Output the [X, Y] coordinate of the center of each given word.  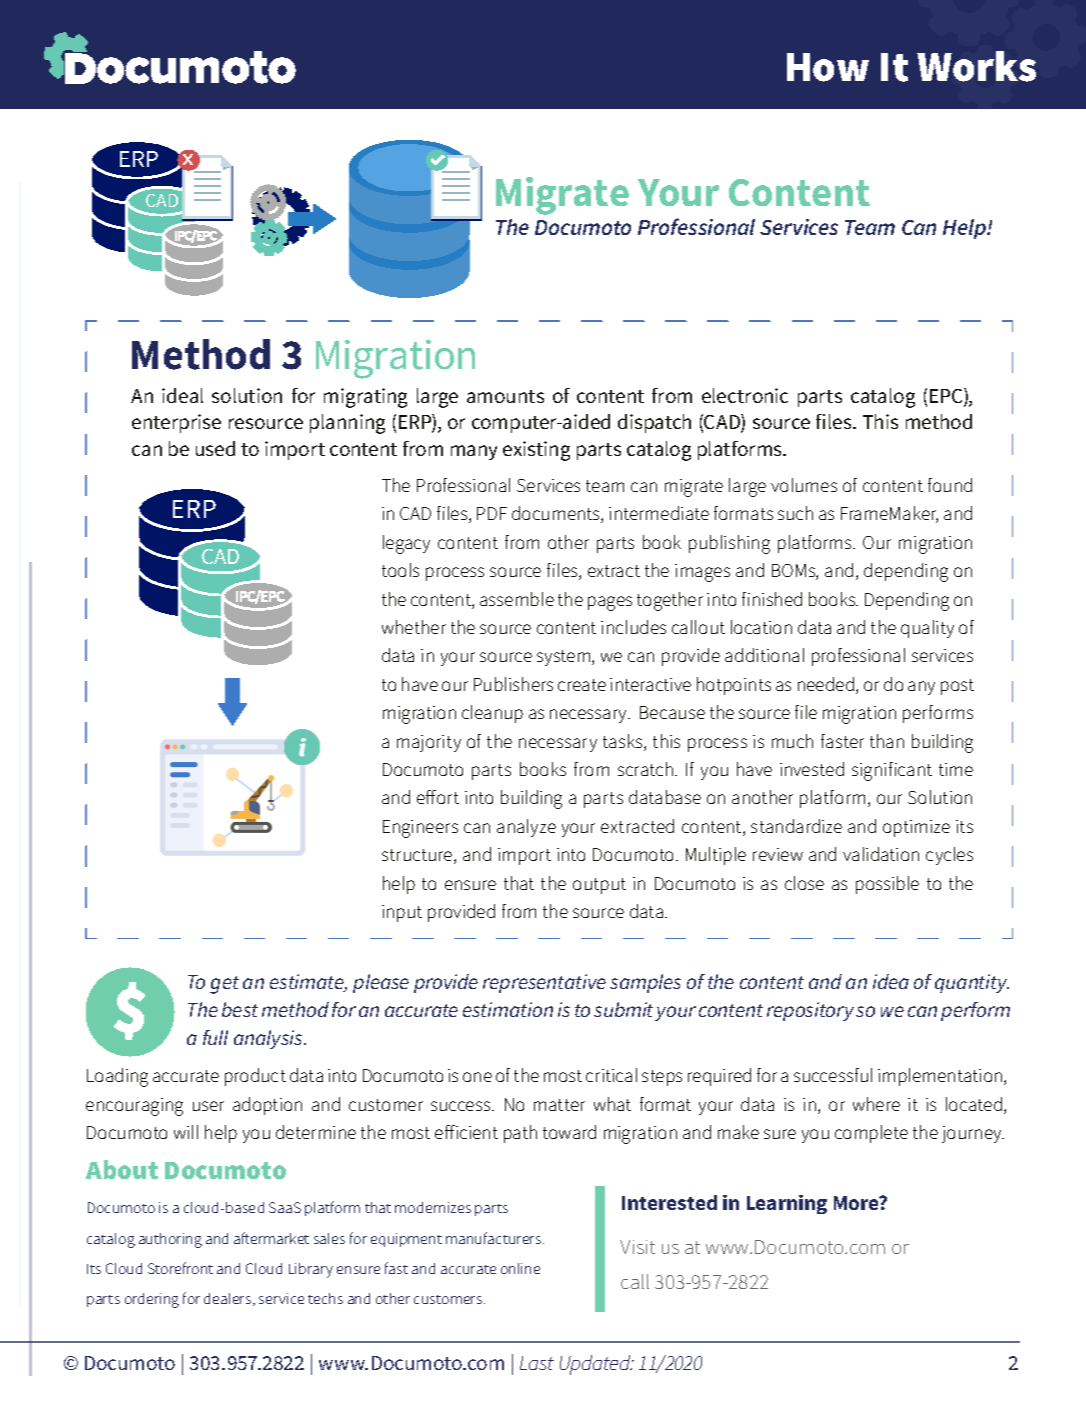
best [240, 1009]
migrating [365, 398]
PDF [492, 513]
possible [887, 885]
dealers [229, 1299]
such [795, 513]
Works [976, 66]
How [828, 67]
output [599, 886]
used [215, 448]
